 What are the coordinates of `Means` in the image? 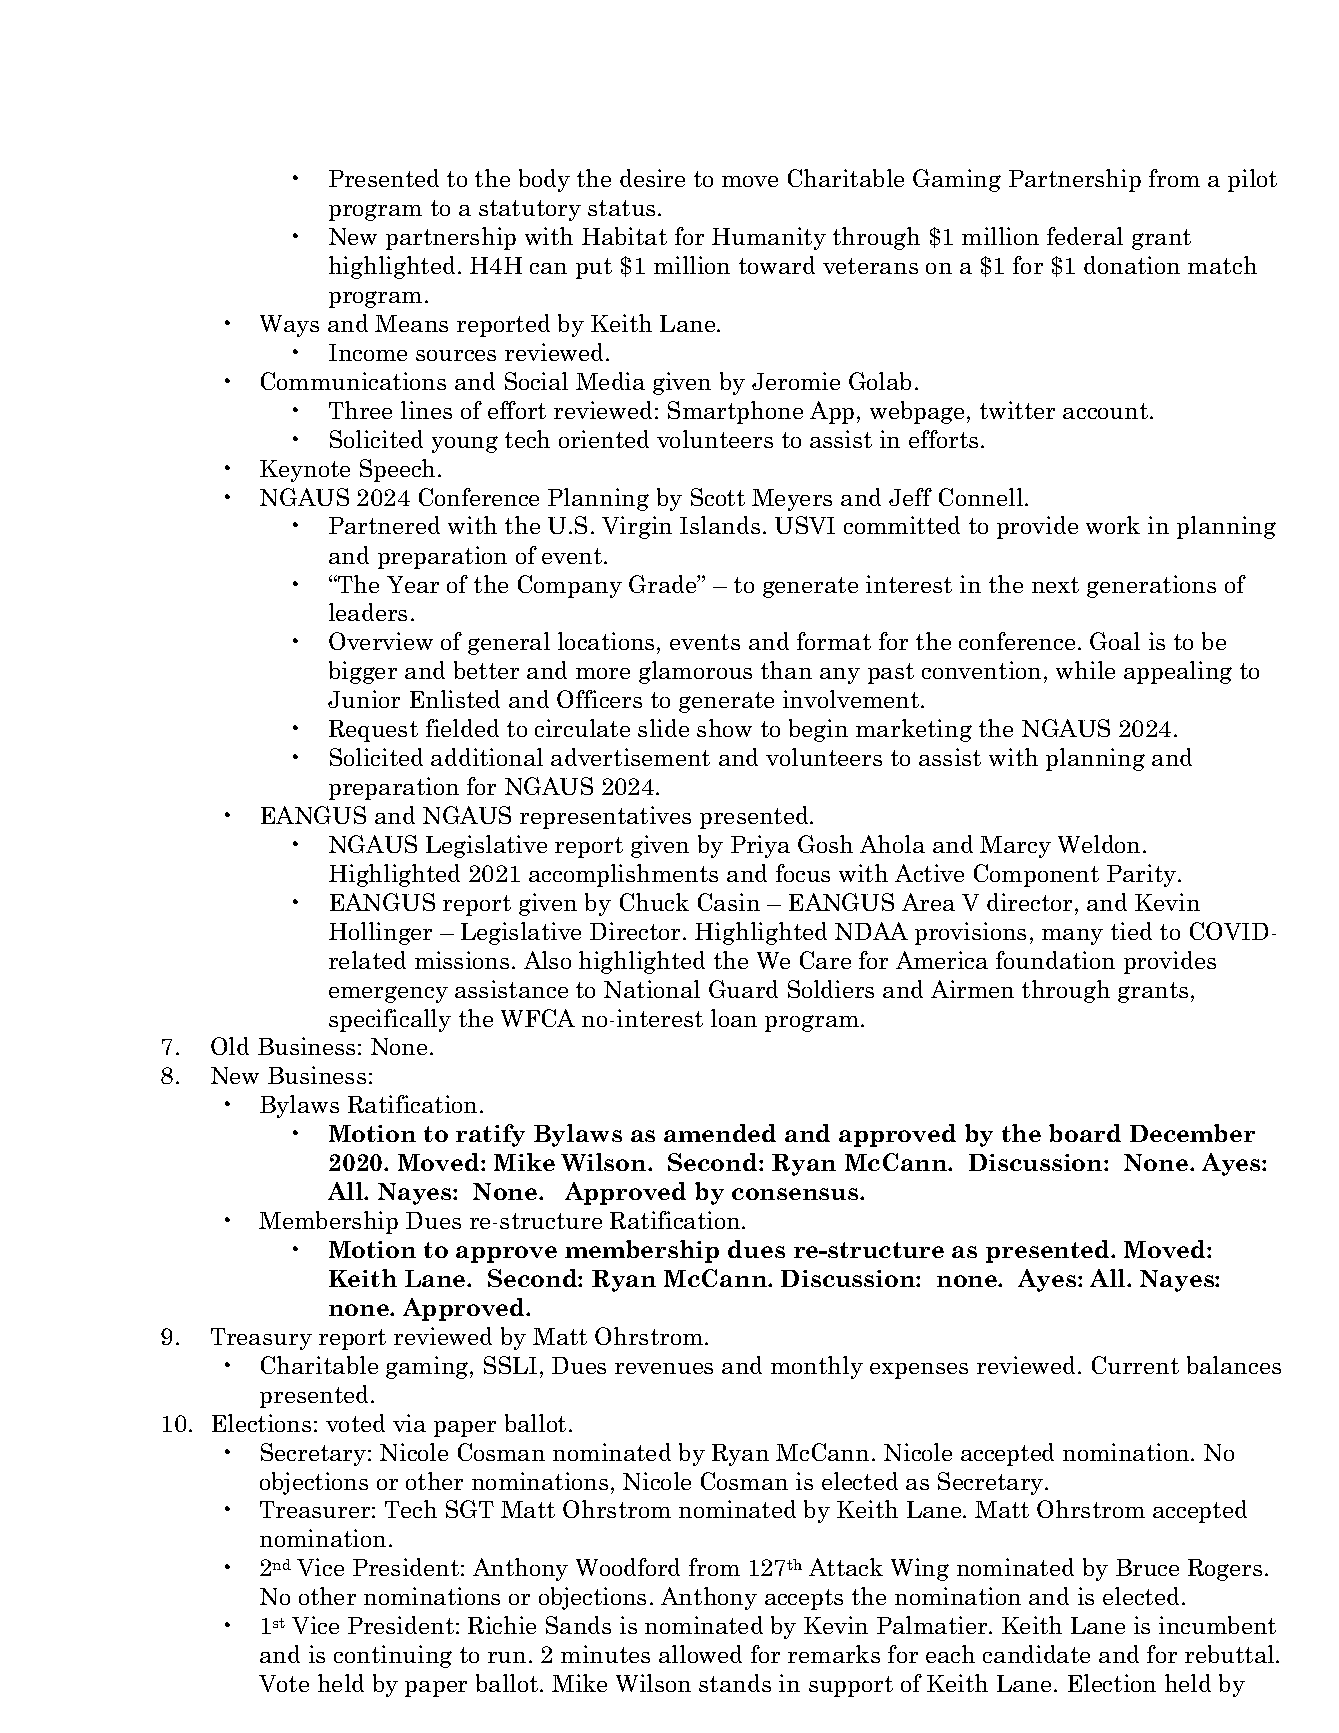 It's located at (411, 323).
